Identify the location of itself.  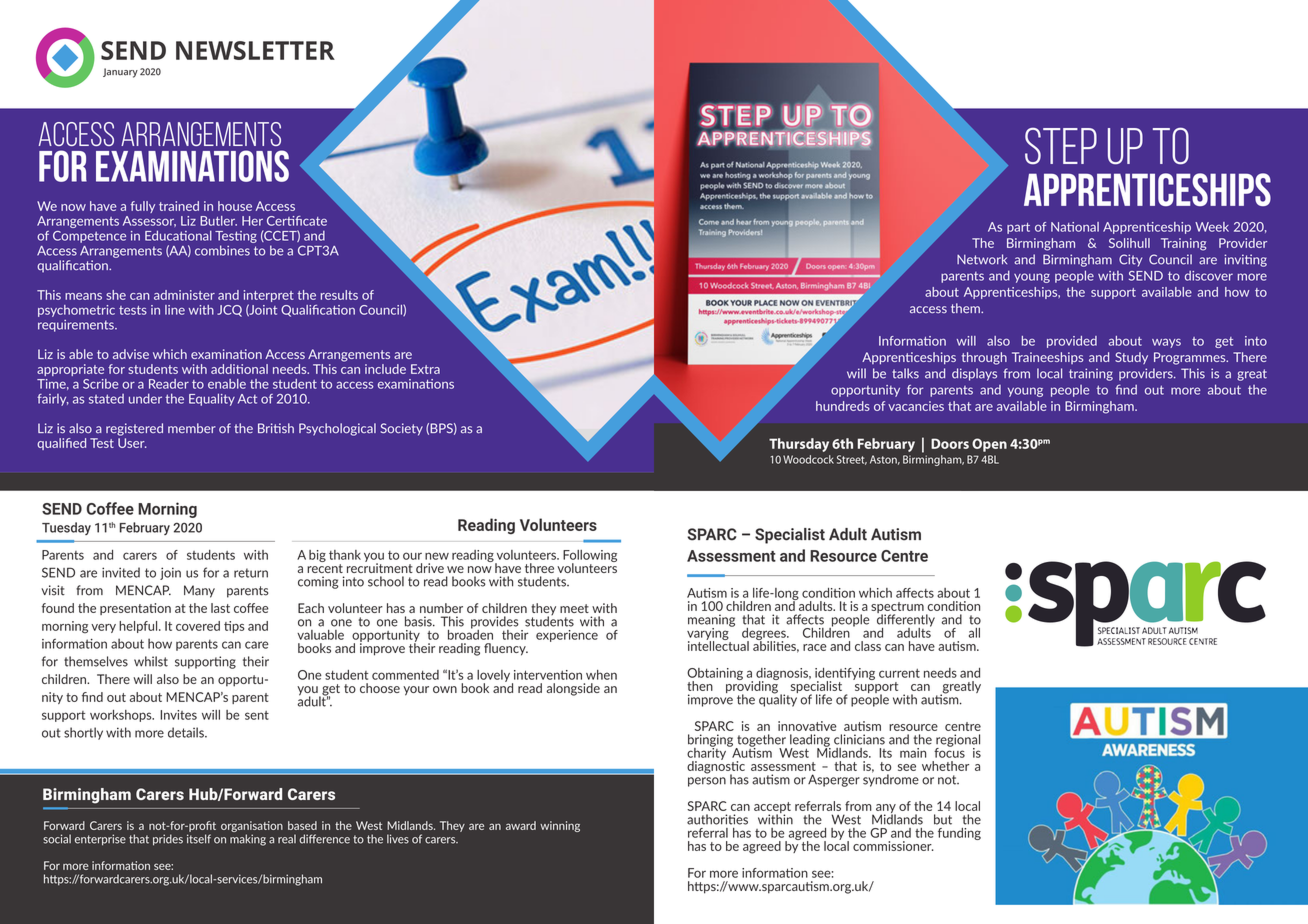
(199, 839).
